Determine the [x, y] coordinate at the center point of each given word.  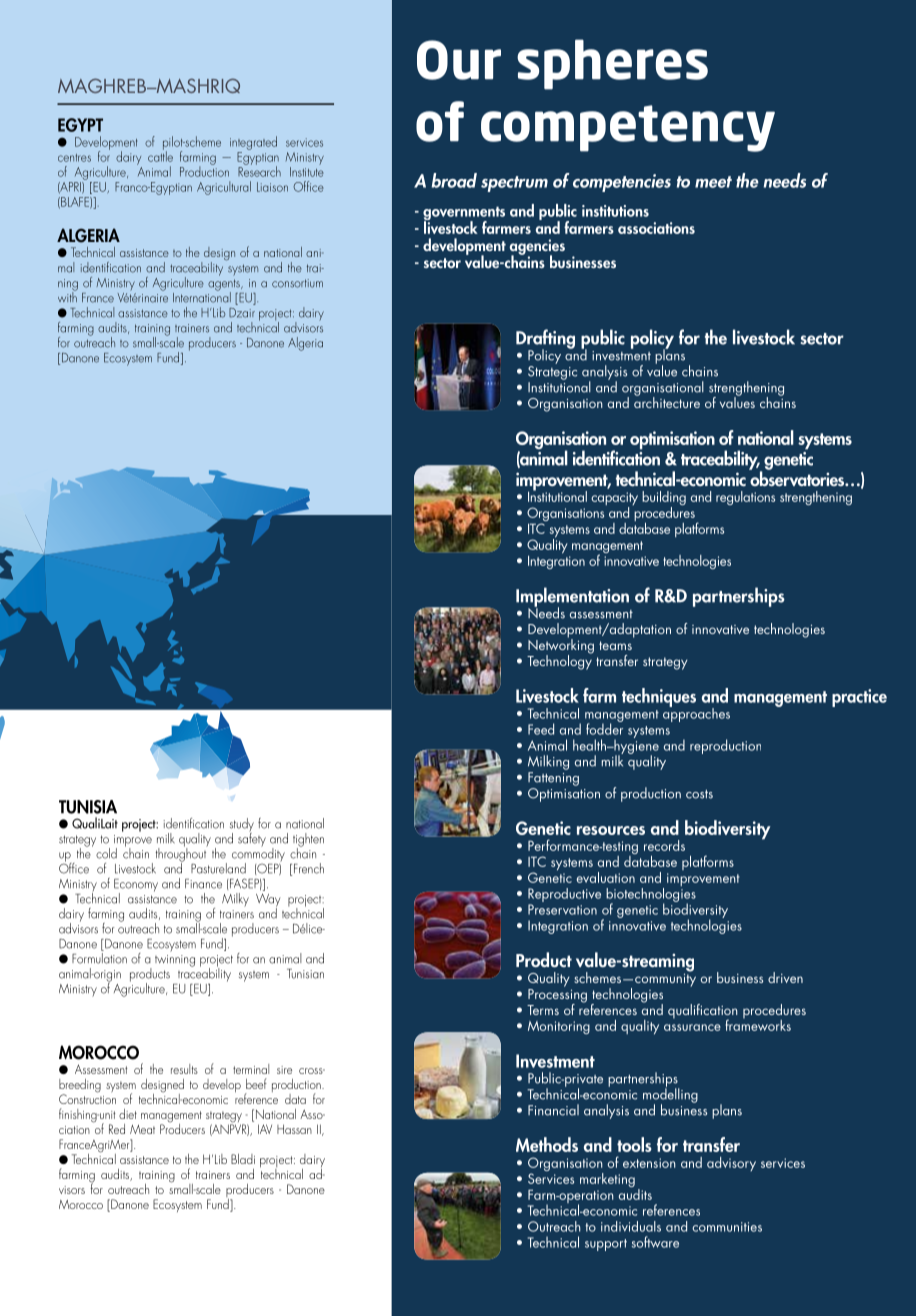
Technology [559, 661]
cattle [160, 155]
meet [713, 182]
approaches [696, 713]
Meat [142, 1129]
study [242, 826]
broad [454, 180]
